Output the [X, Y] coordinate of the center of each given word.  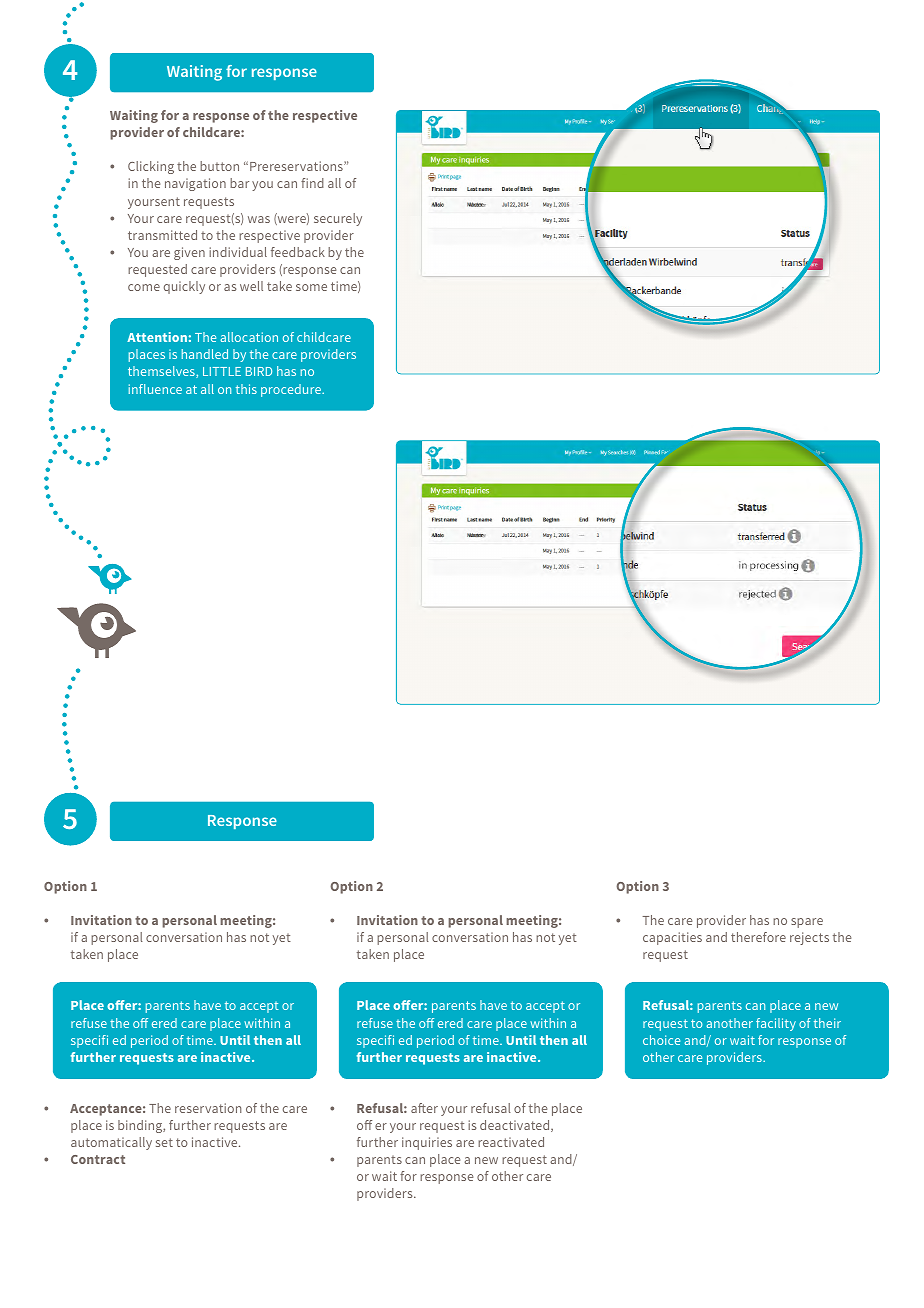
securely [338, 219]
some [311, 287]
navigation [195, 184]
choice [661, 1040]
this [246, 389]
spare [807, 923]
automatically [111, 1143]
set [164, 1142]
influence [155, 389]
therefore [758, 937]
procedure [292, 390]
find [312, 183]
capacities [672, 938]
